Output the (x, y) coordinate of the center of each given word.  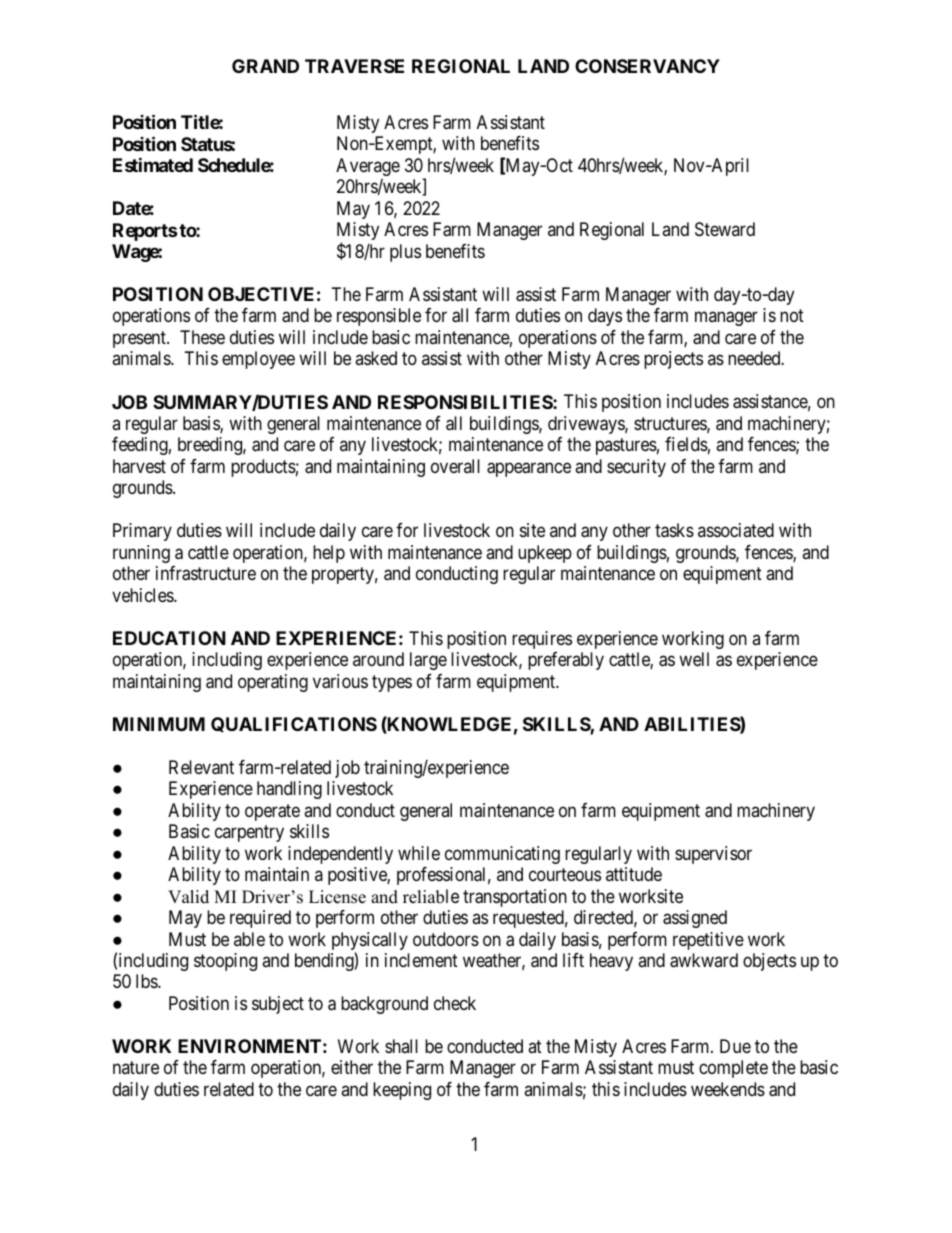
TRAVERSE (354, 66)
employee (258, 360)
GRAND (265, 66)
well (694, 659)
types (392, 683)
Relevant (201, 767)
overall (455, 466)
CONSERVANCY (647, 66)
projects (673, 360)
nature (136, 1068)
